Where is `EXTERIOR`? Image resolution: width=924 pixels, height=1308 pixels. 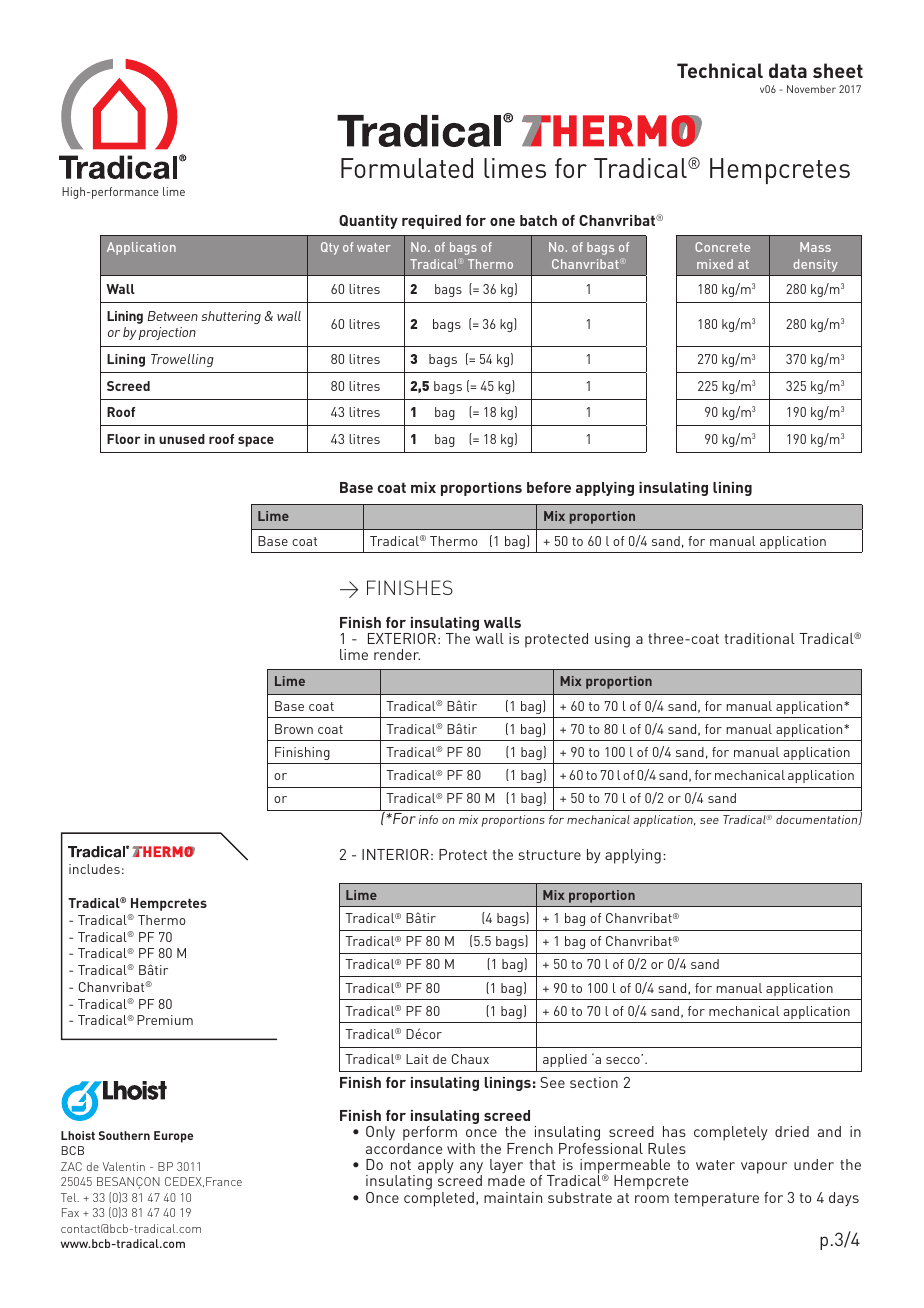
EXTERIOR is located at coordinates (402, 638).
